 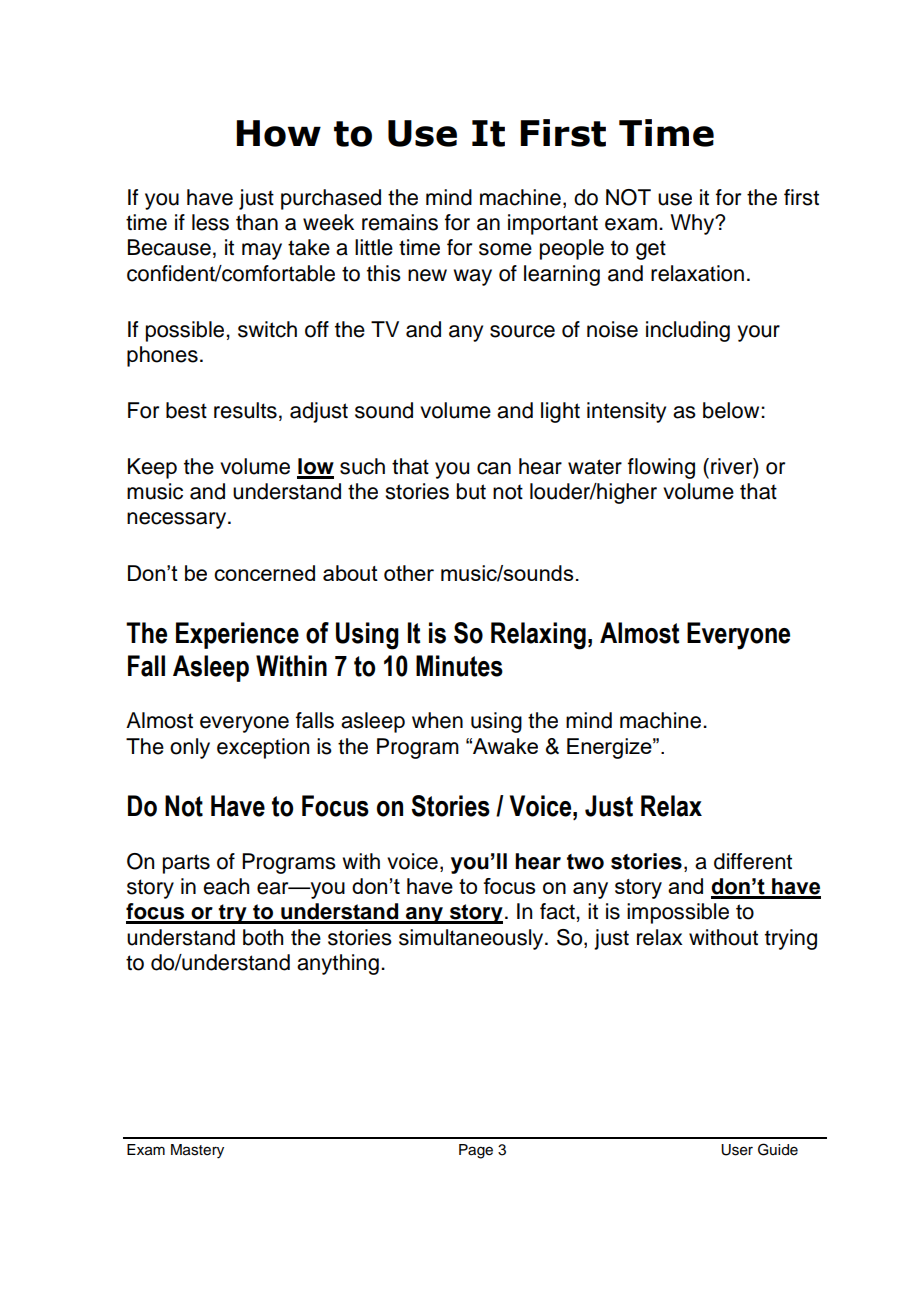 What do you see at coordinates (437, 720) in the page?
I see `when` at bounding box center [437, 720].
